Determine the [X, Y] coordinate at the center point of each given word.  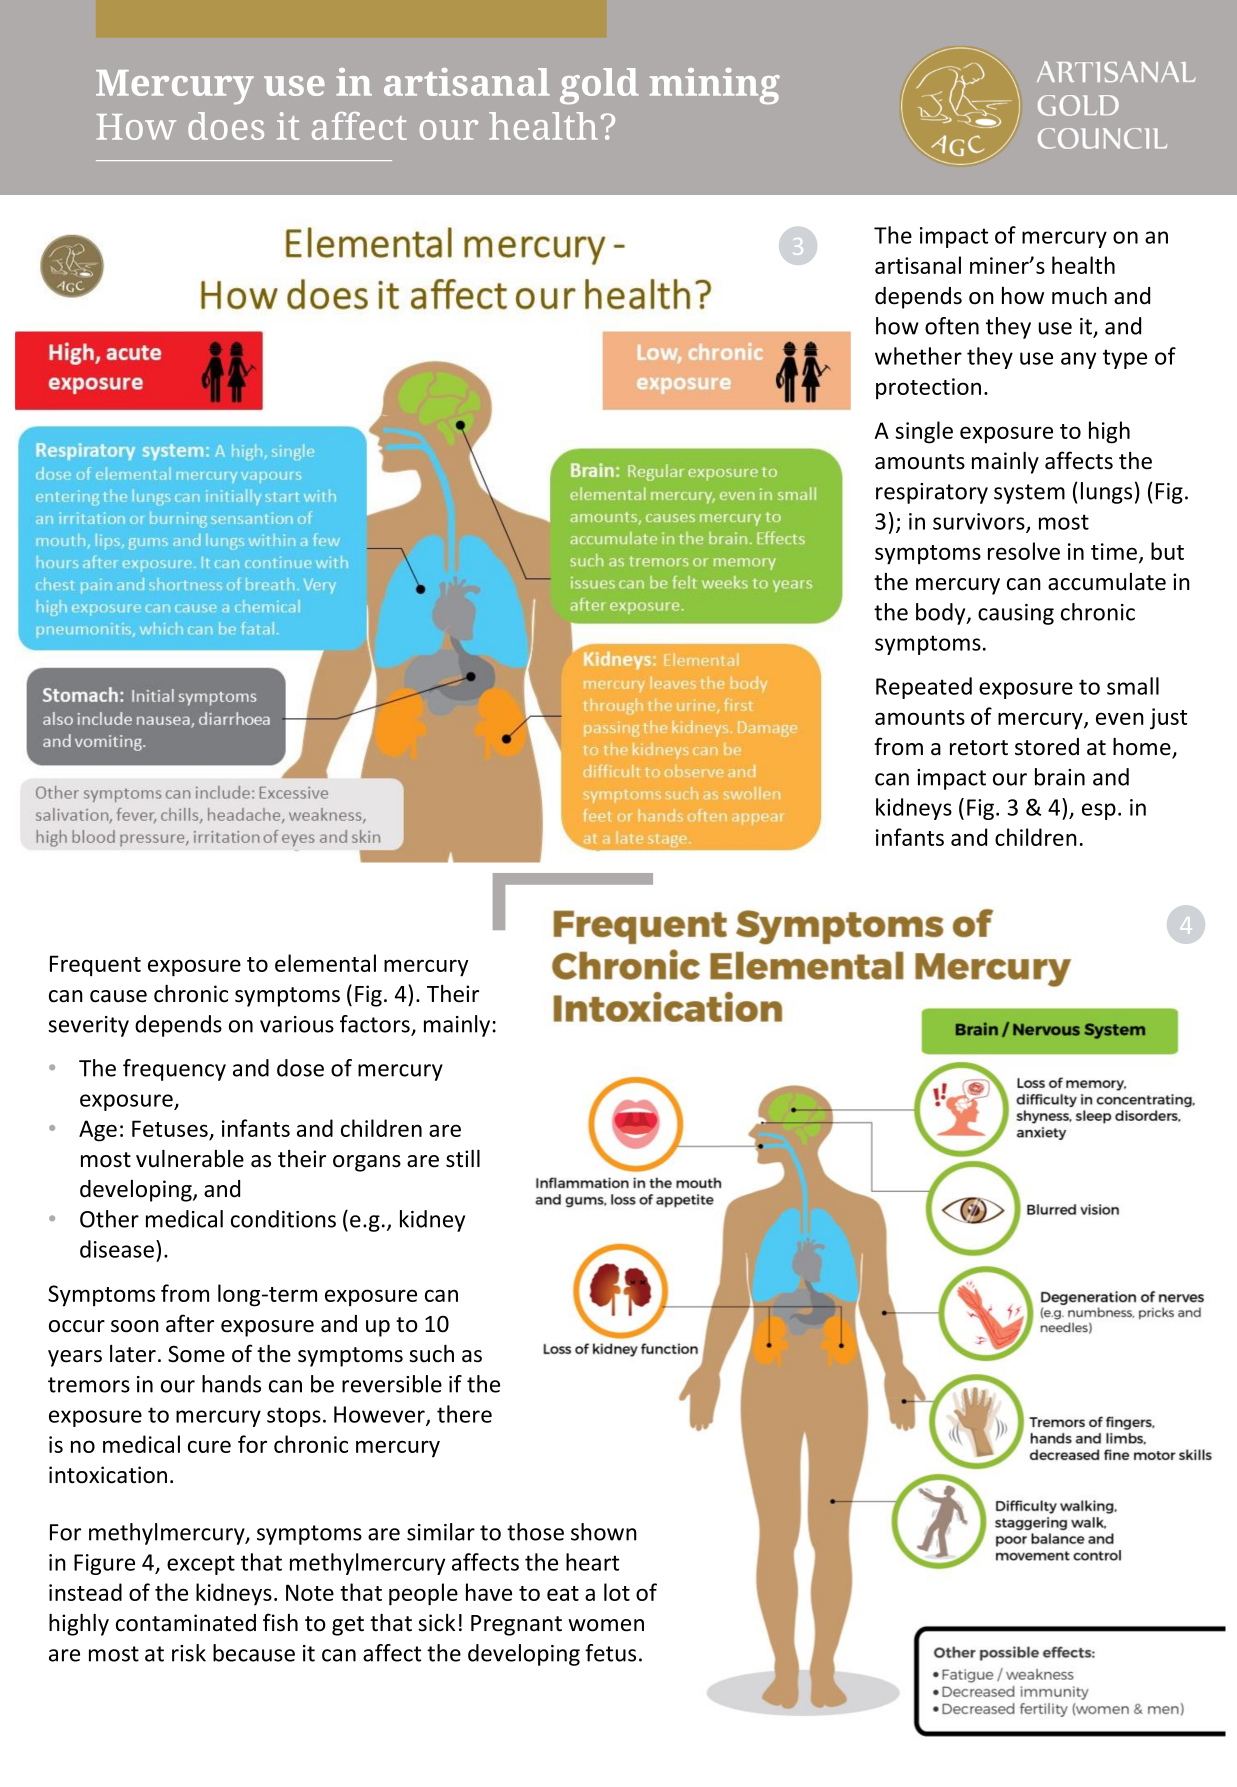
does [226, 126]
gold [599, 86]
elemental [325, 963]
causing [1016, 614]
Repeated [924, 688]
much [1079, 296]
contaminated [186, 1623]
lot [617, 1592]
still [463, 1158]
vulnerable [190, 1158]
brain [1060, 777]
